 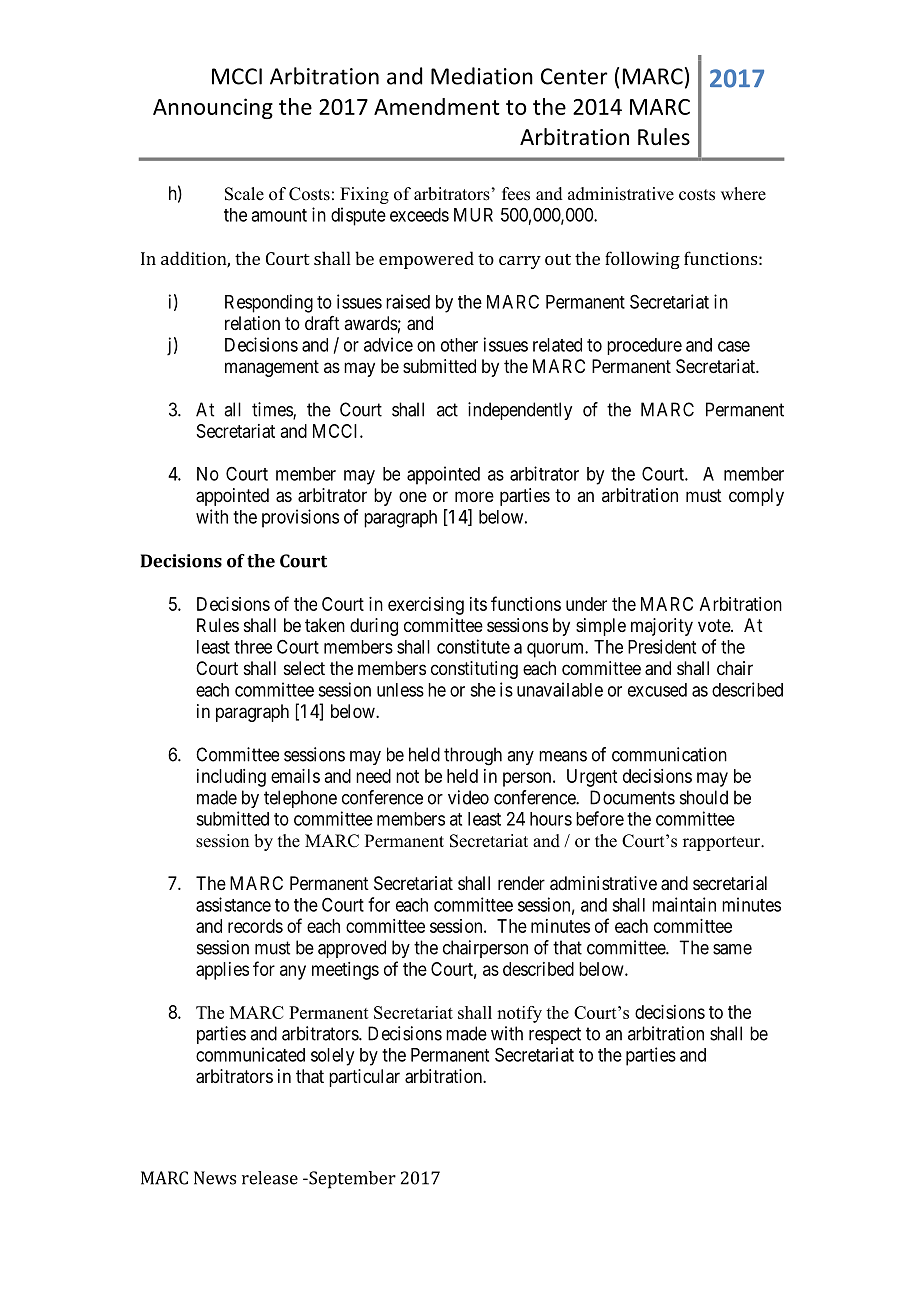 I want to click on respect, so click(x=555, y=1035).
